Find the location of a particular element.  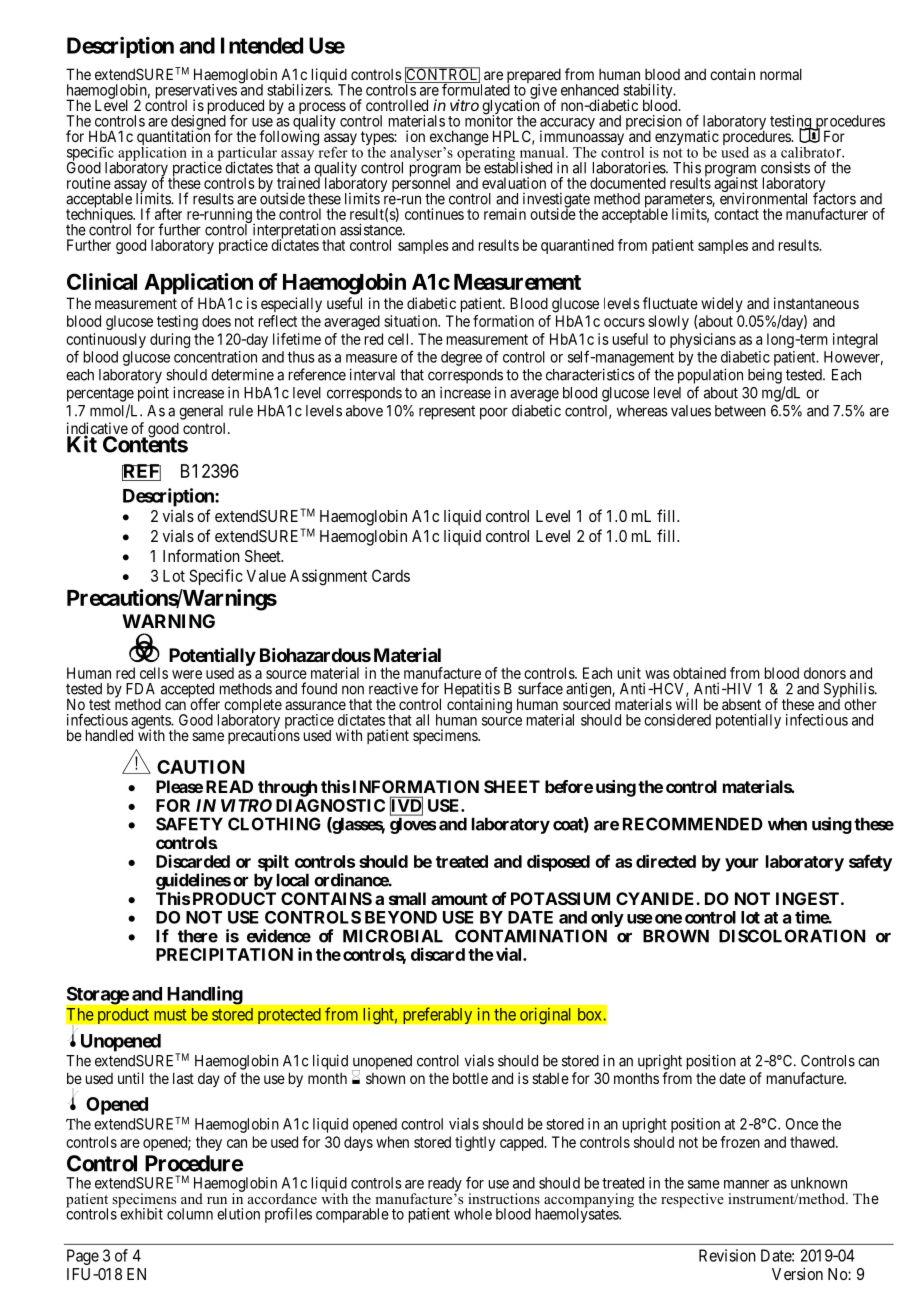

whole is located at coordinates (473, 1214).
